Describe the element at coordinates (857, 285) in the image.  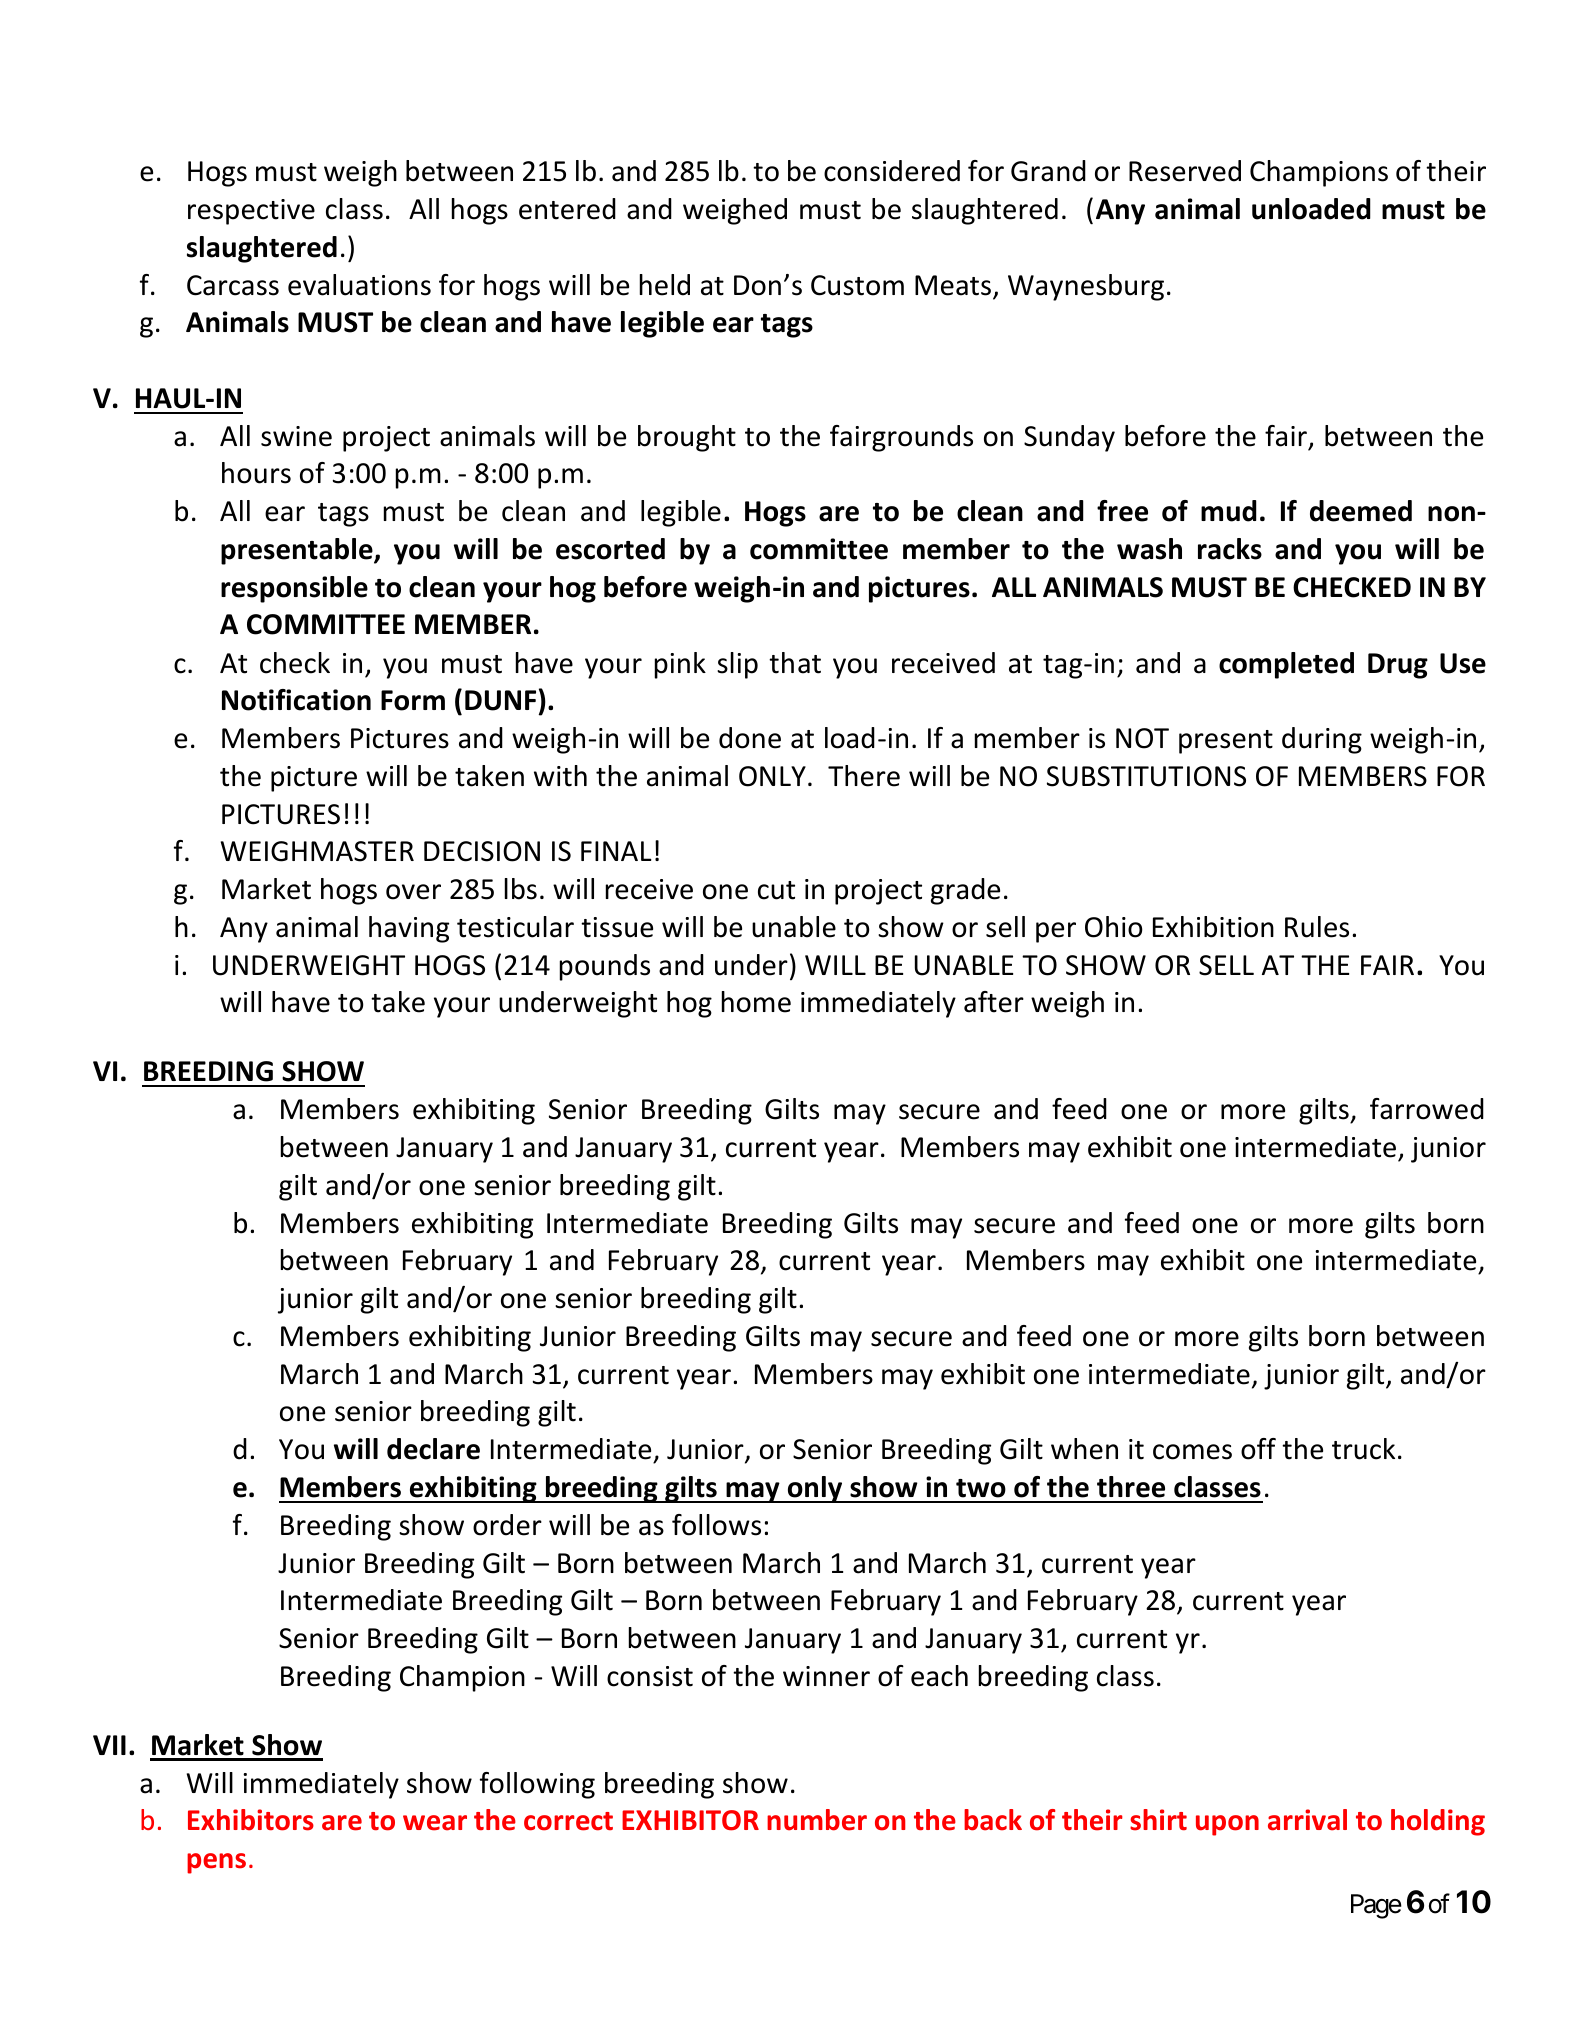
I see `Custom` at that location.
